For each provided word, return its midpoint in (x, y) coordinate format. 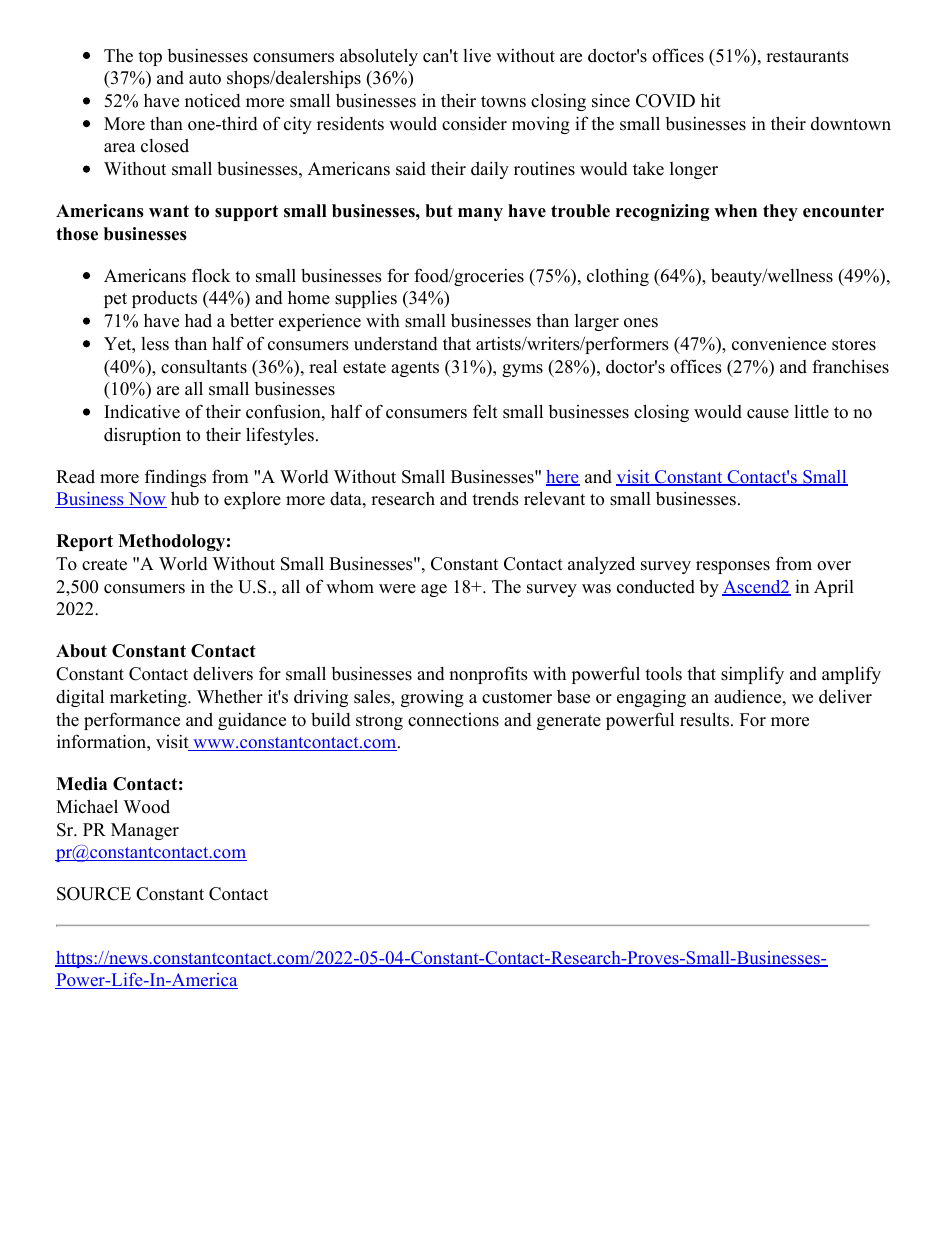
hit (711, 100)
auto (205, 79)
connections (453, 720)
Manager (145, 831)
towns (503, 102)
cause (768, 414)
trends (495, 499)
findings (175, 478)
